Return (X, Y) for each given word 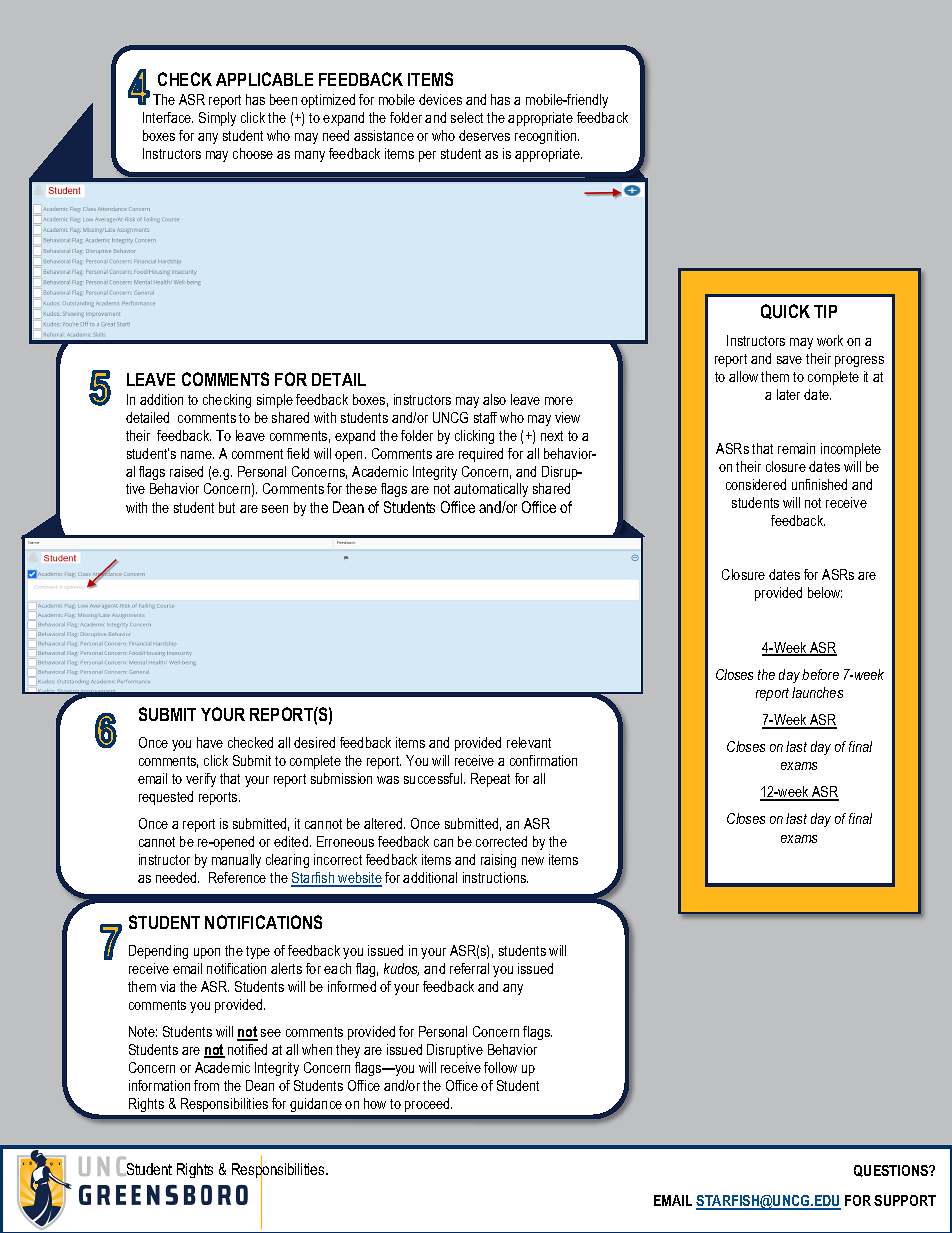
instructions (495, 877)
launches (817, 692)
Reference (237, 877)
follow (500, 1067)
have (210, 742)
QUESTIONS (892, 1171)
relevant (529, 742)
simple (275, 401)
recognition (547, 137)
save (789, 360)
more (559, 401)
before (820, 674)
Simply (217, 119)
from (206, 1085)
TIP (825, 311)
